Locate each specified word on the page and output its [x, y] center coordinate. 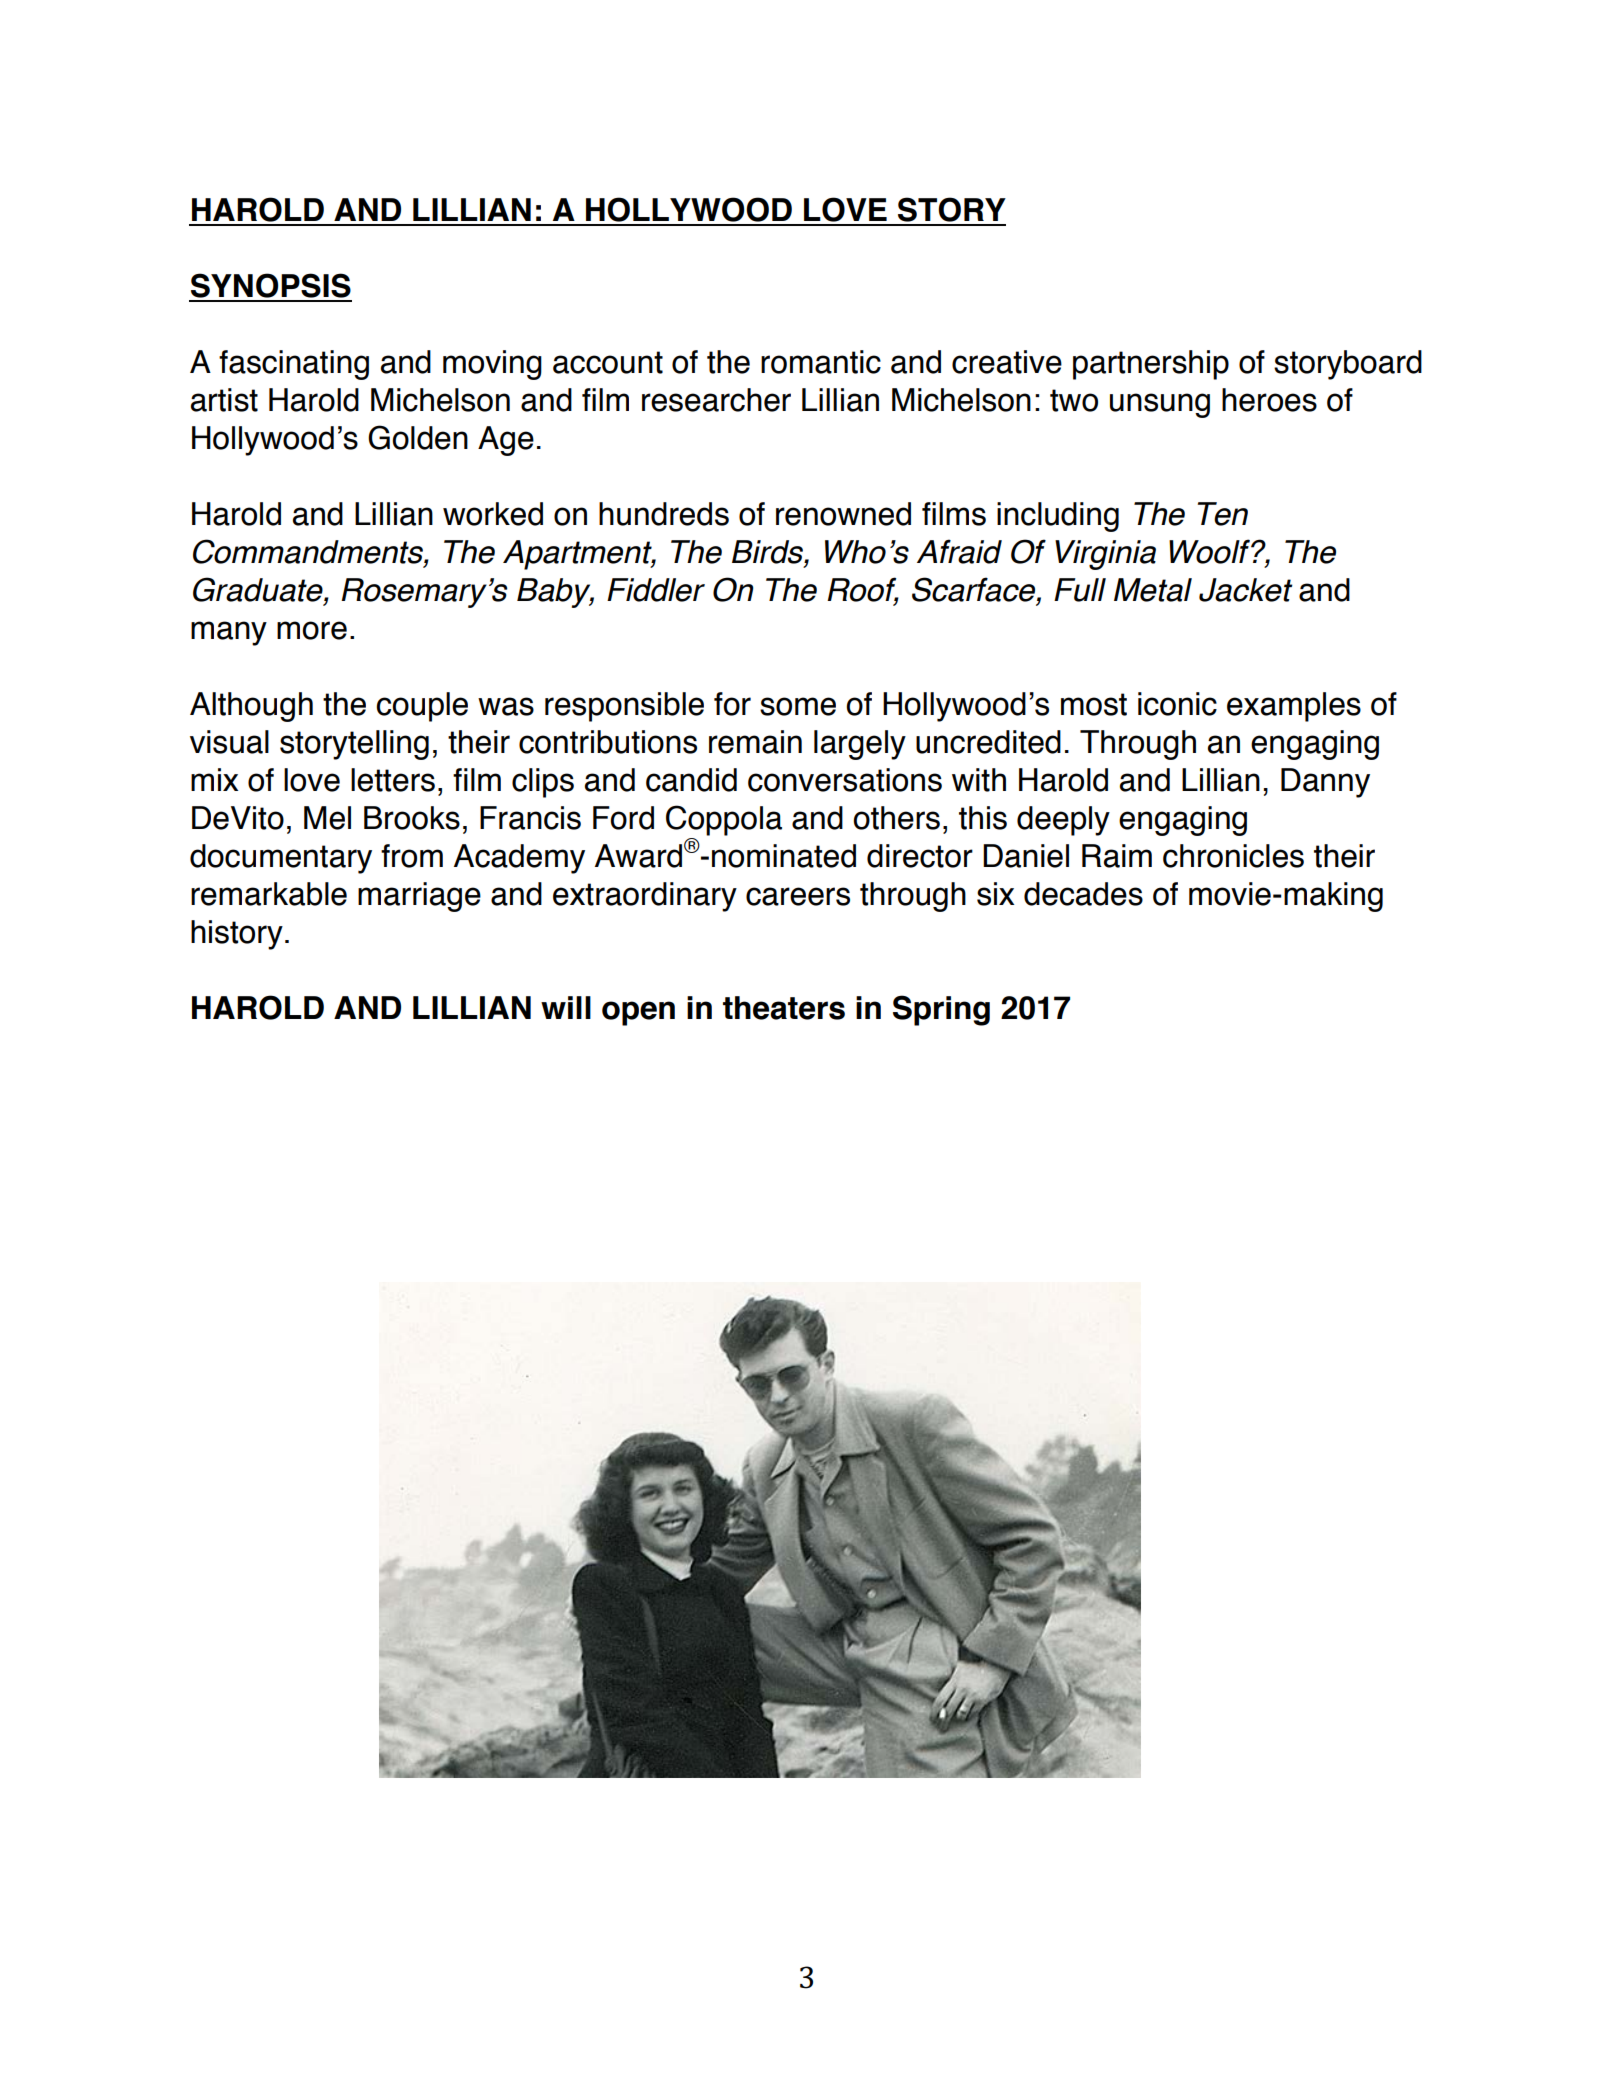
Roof [863, 590]
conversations [845, 780]
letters [393, 780]
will [566, 1007]
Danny [1325, 783]
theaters [784, 1008]
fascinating [294, 365]
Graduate [259, 590]
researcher [716, 400]
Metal [1153, 590]
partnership [1151, 365]
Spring [941, 1010]
